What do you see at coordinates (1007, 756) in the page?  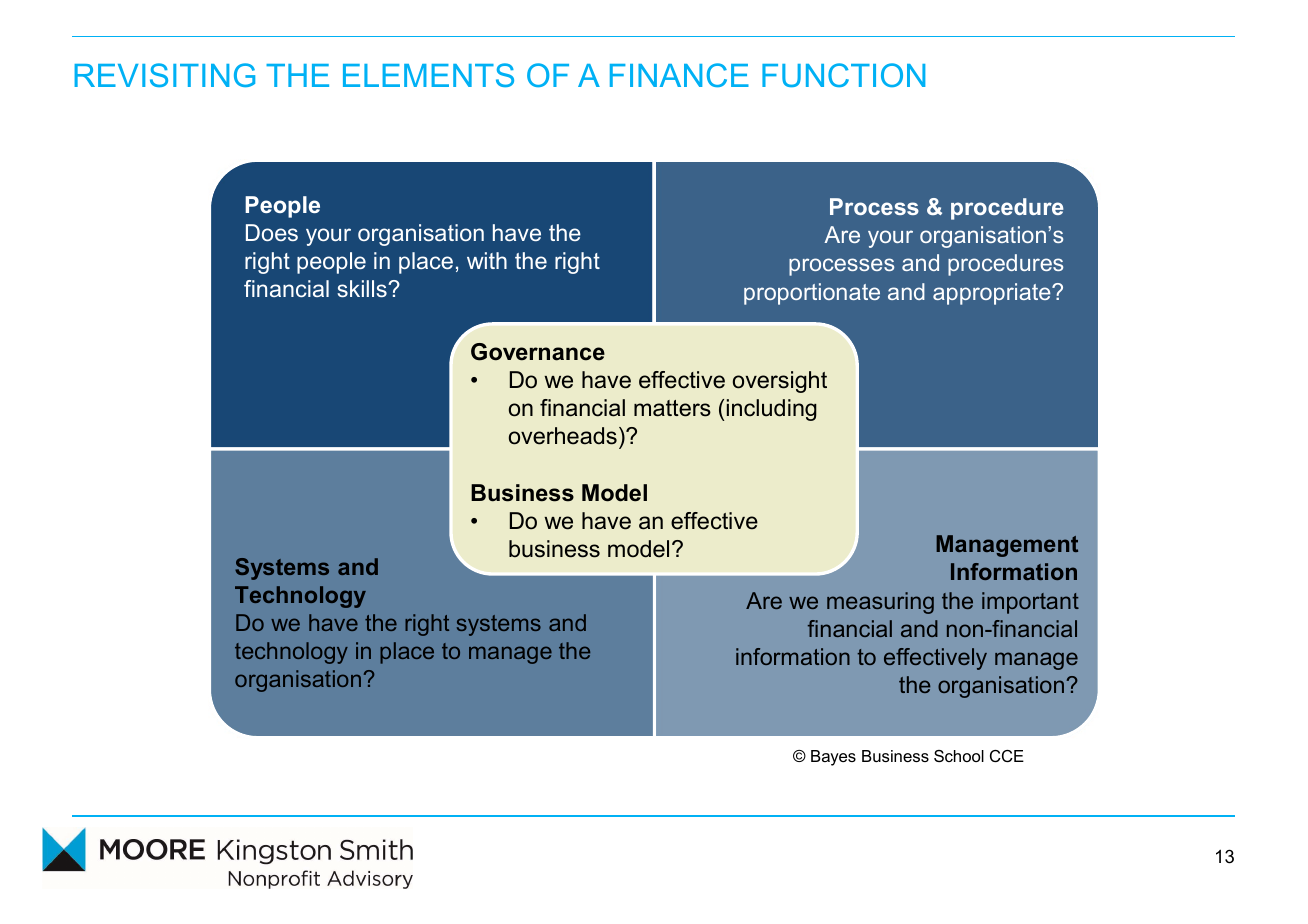 I see `CCE` at bounding box center [1007, 756].
